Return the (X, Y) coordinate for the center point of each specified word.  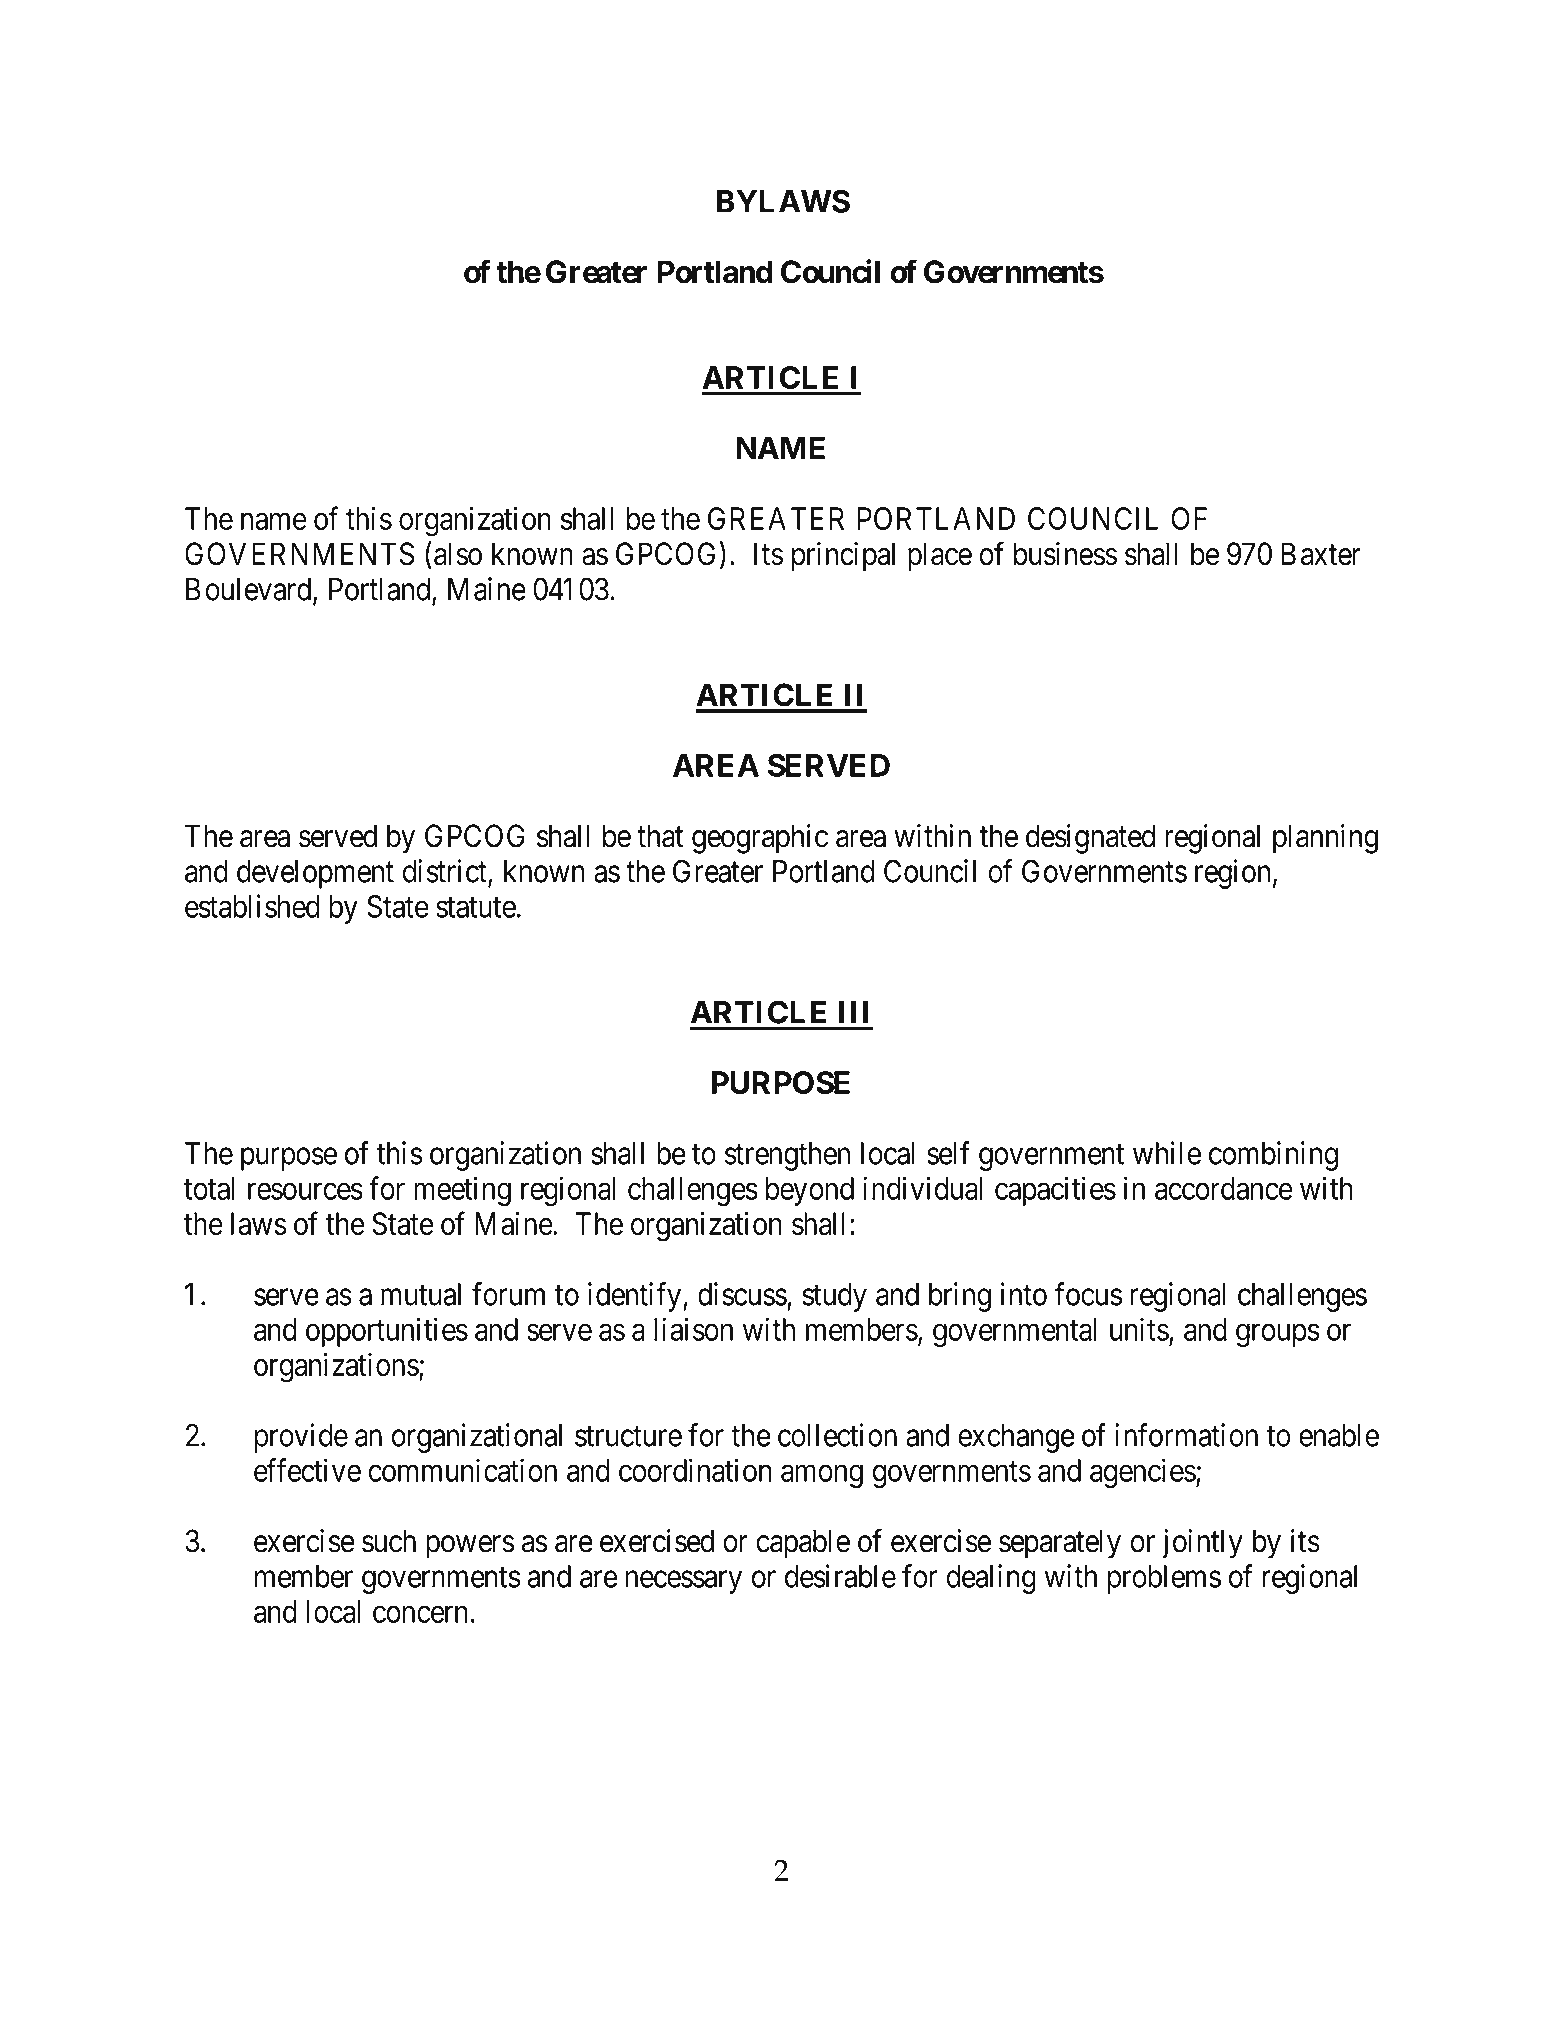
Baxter (1321, 554)
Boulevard (250, 590)
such (389, 1541)
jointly (1202, 1544)
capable (803, 1544)
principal (843, 557)
